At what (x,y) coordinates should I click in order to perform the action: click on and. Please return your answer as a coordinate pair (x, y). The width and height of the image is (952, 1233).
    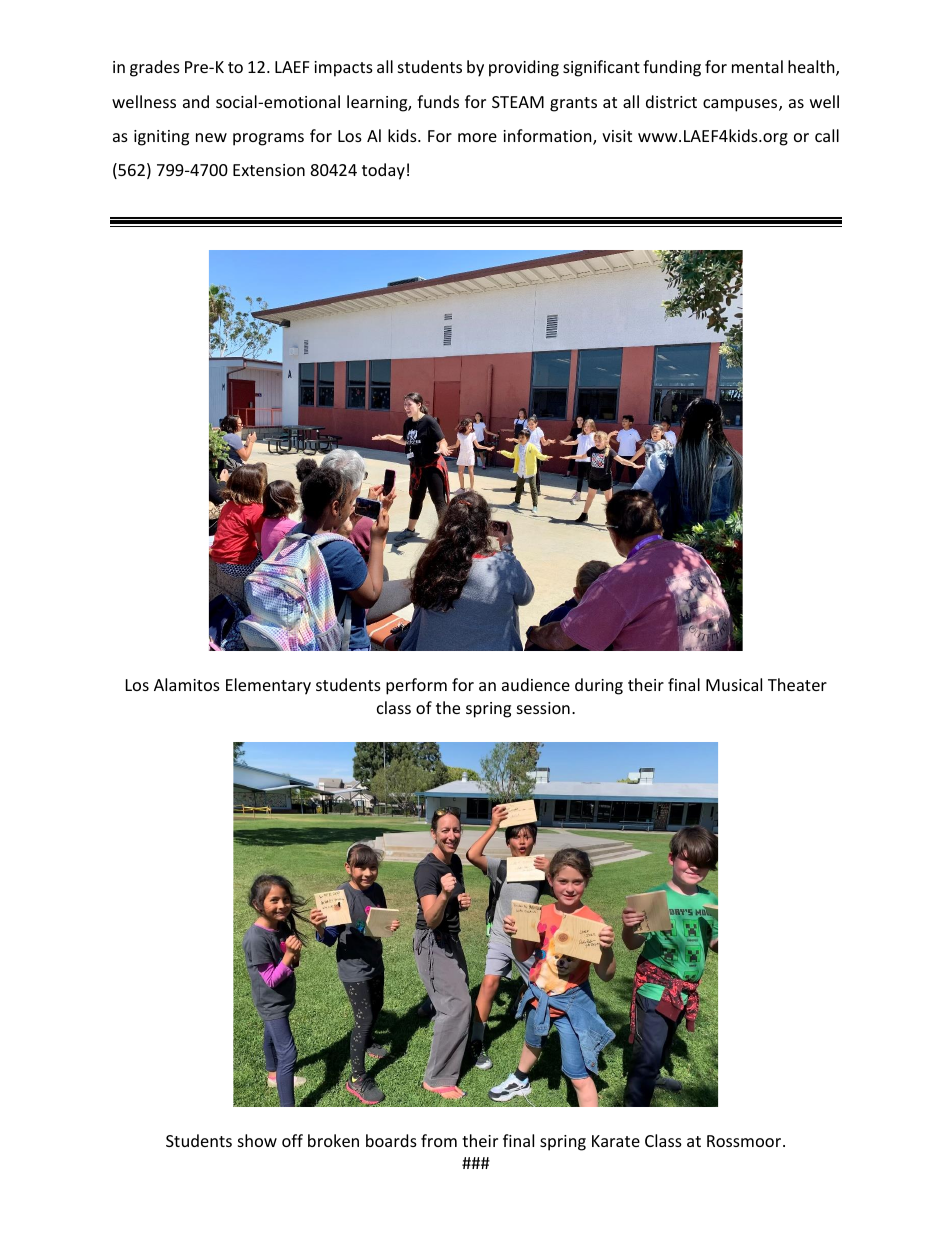
    Looking at the image, I should click on (196, 101).
